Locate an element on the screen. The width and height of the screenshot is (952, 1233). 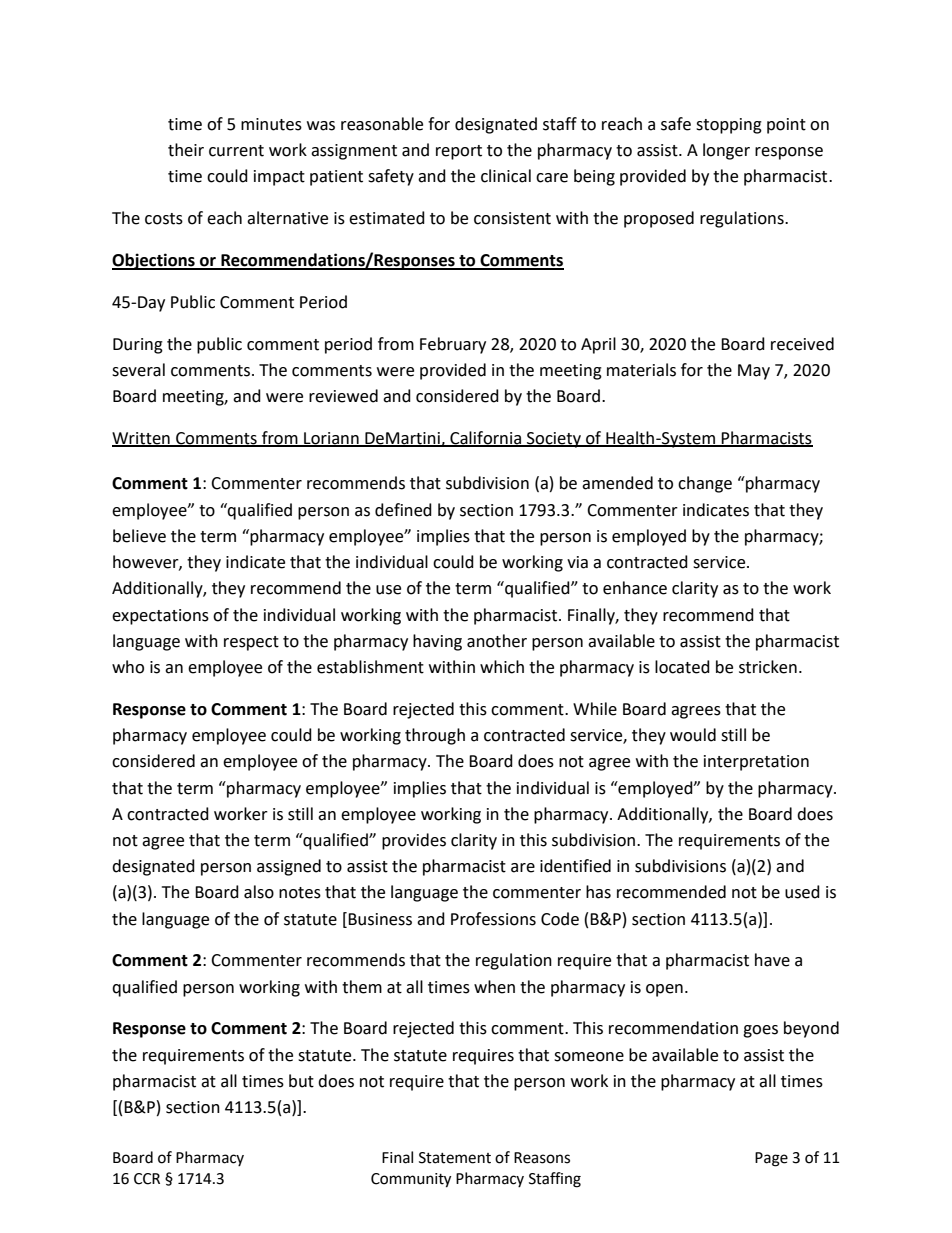
interpretation is located at coordinates (756, 763).
